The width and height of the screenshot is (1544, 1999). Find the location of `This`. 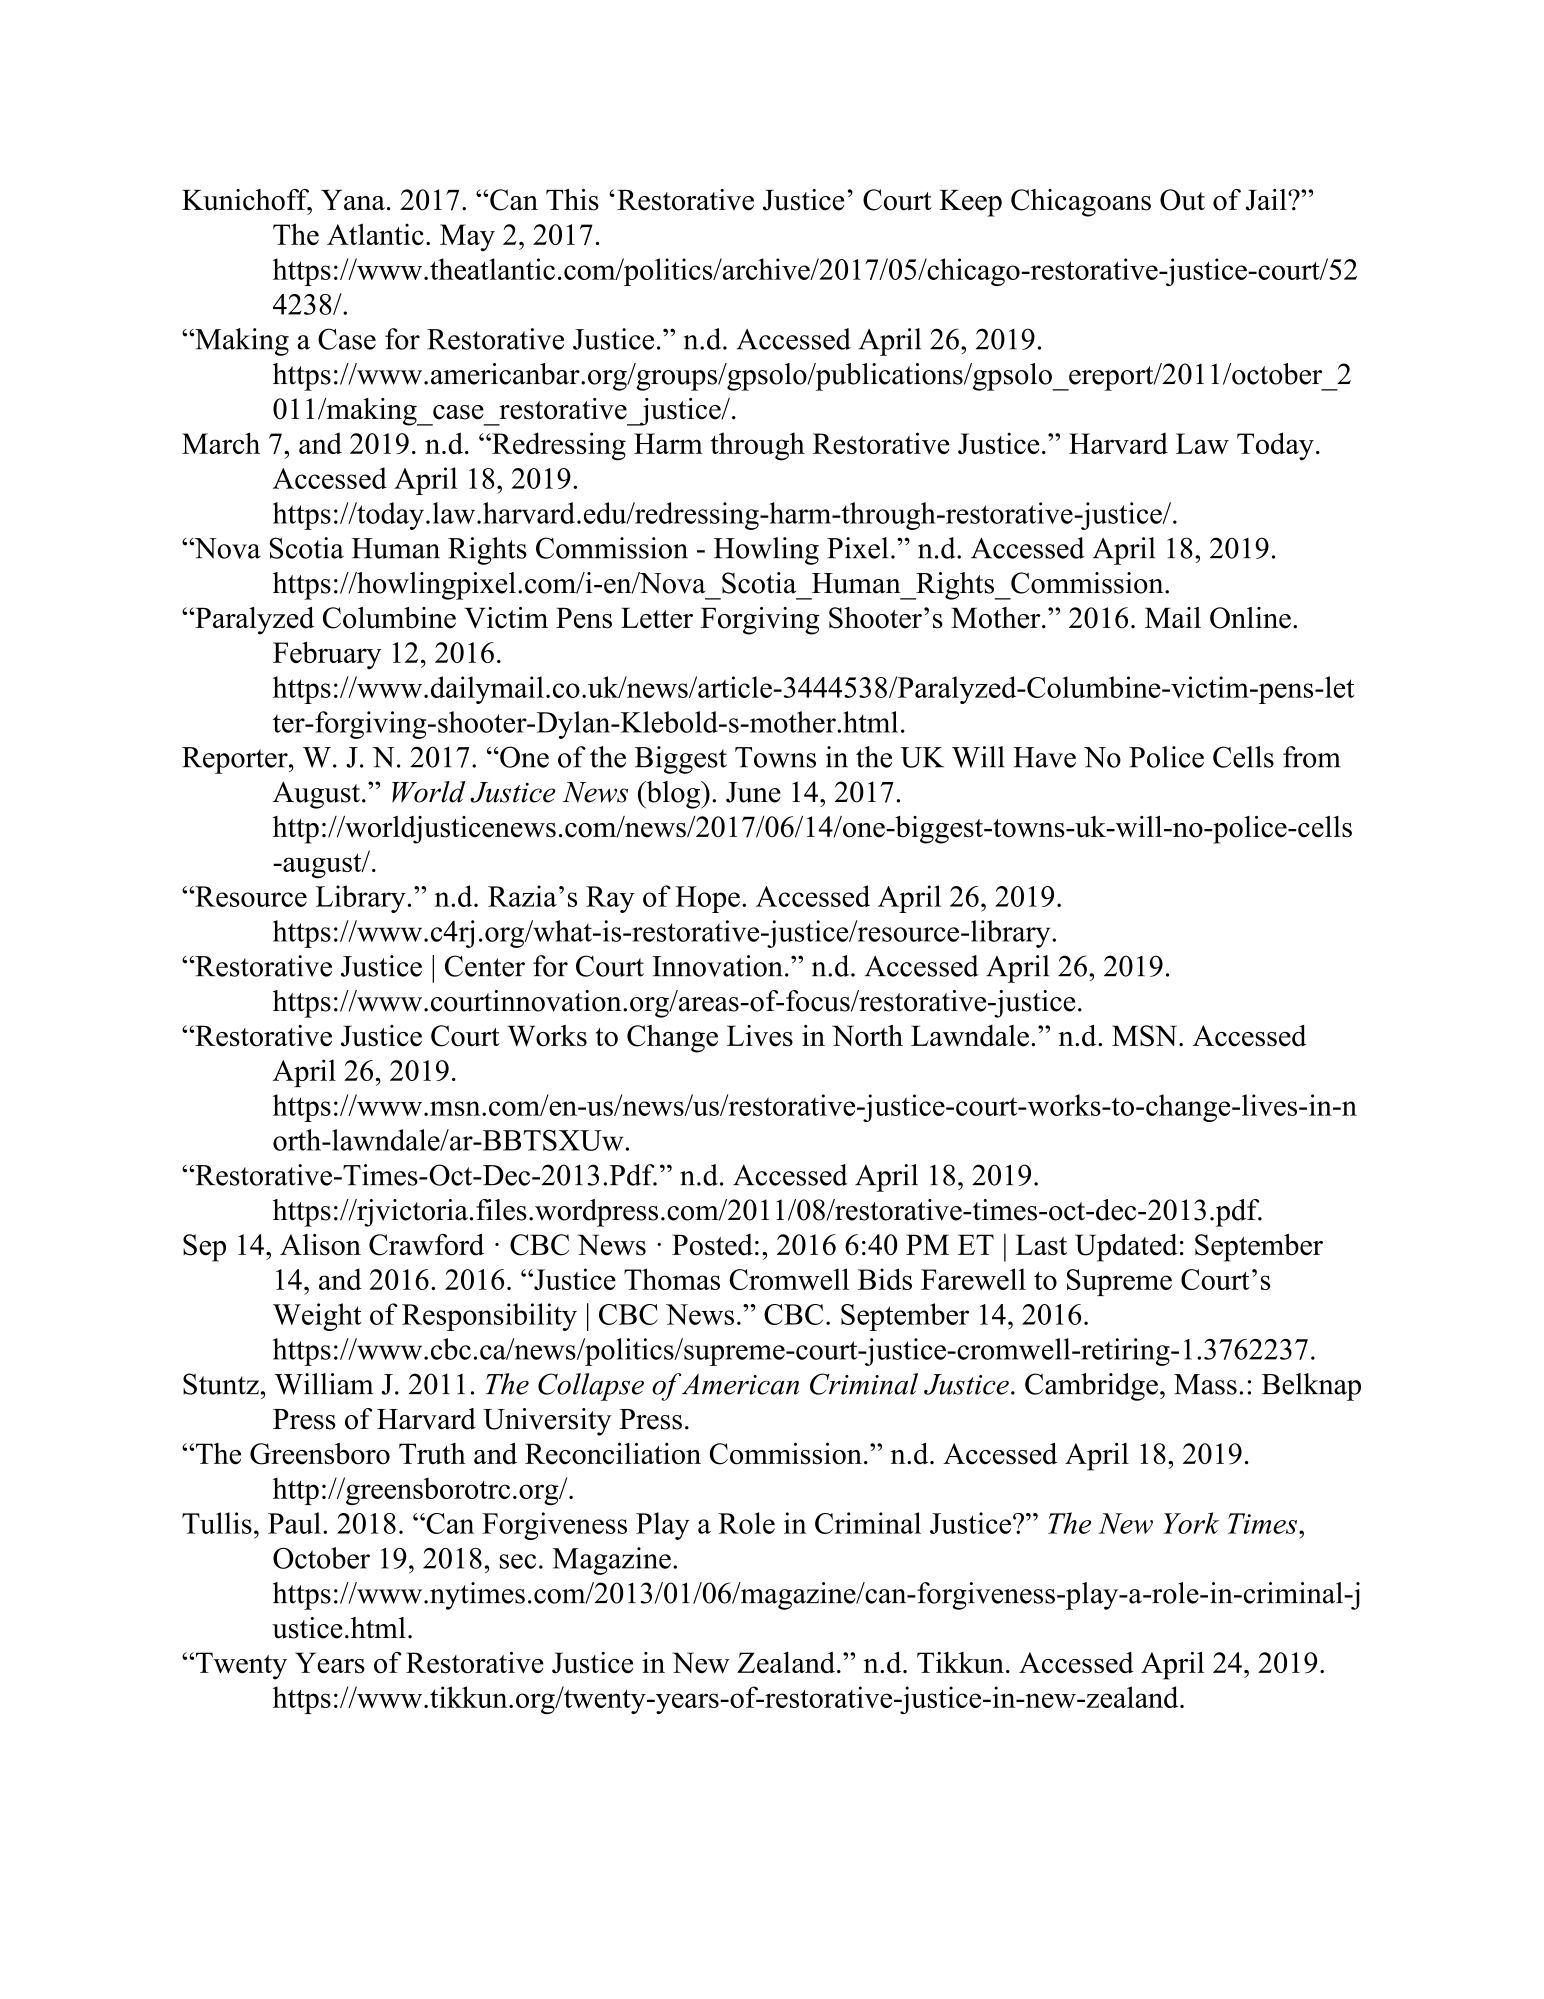

This is located at coordinates (572, 200).
